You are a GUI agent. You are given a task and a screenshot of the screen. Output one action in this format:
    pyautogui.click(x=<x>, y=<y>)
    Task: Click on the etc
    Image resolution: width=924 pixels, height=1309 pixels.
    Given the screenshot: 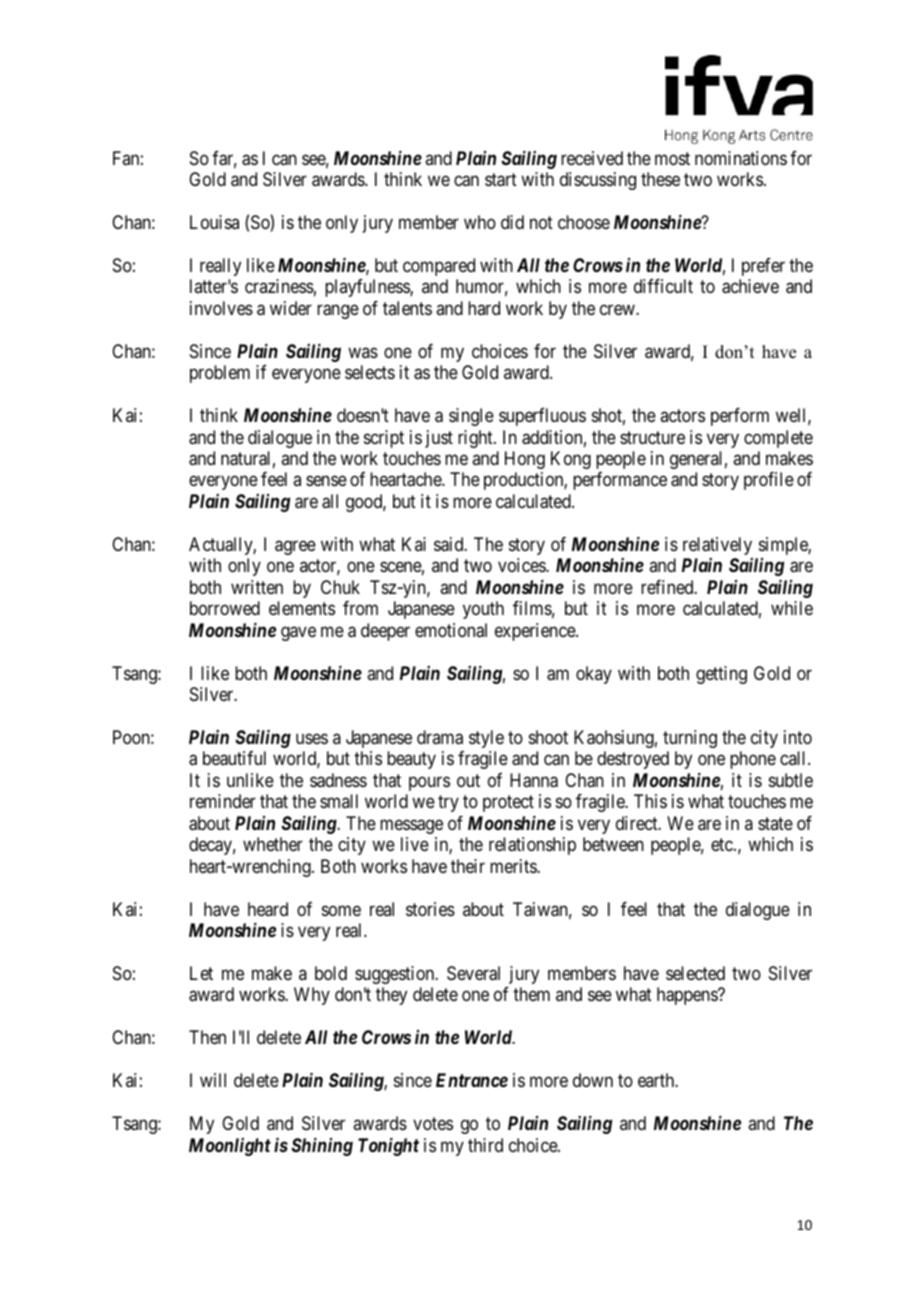 What is the action you would take?
    pyautogui.click(x=723, y=844)
